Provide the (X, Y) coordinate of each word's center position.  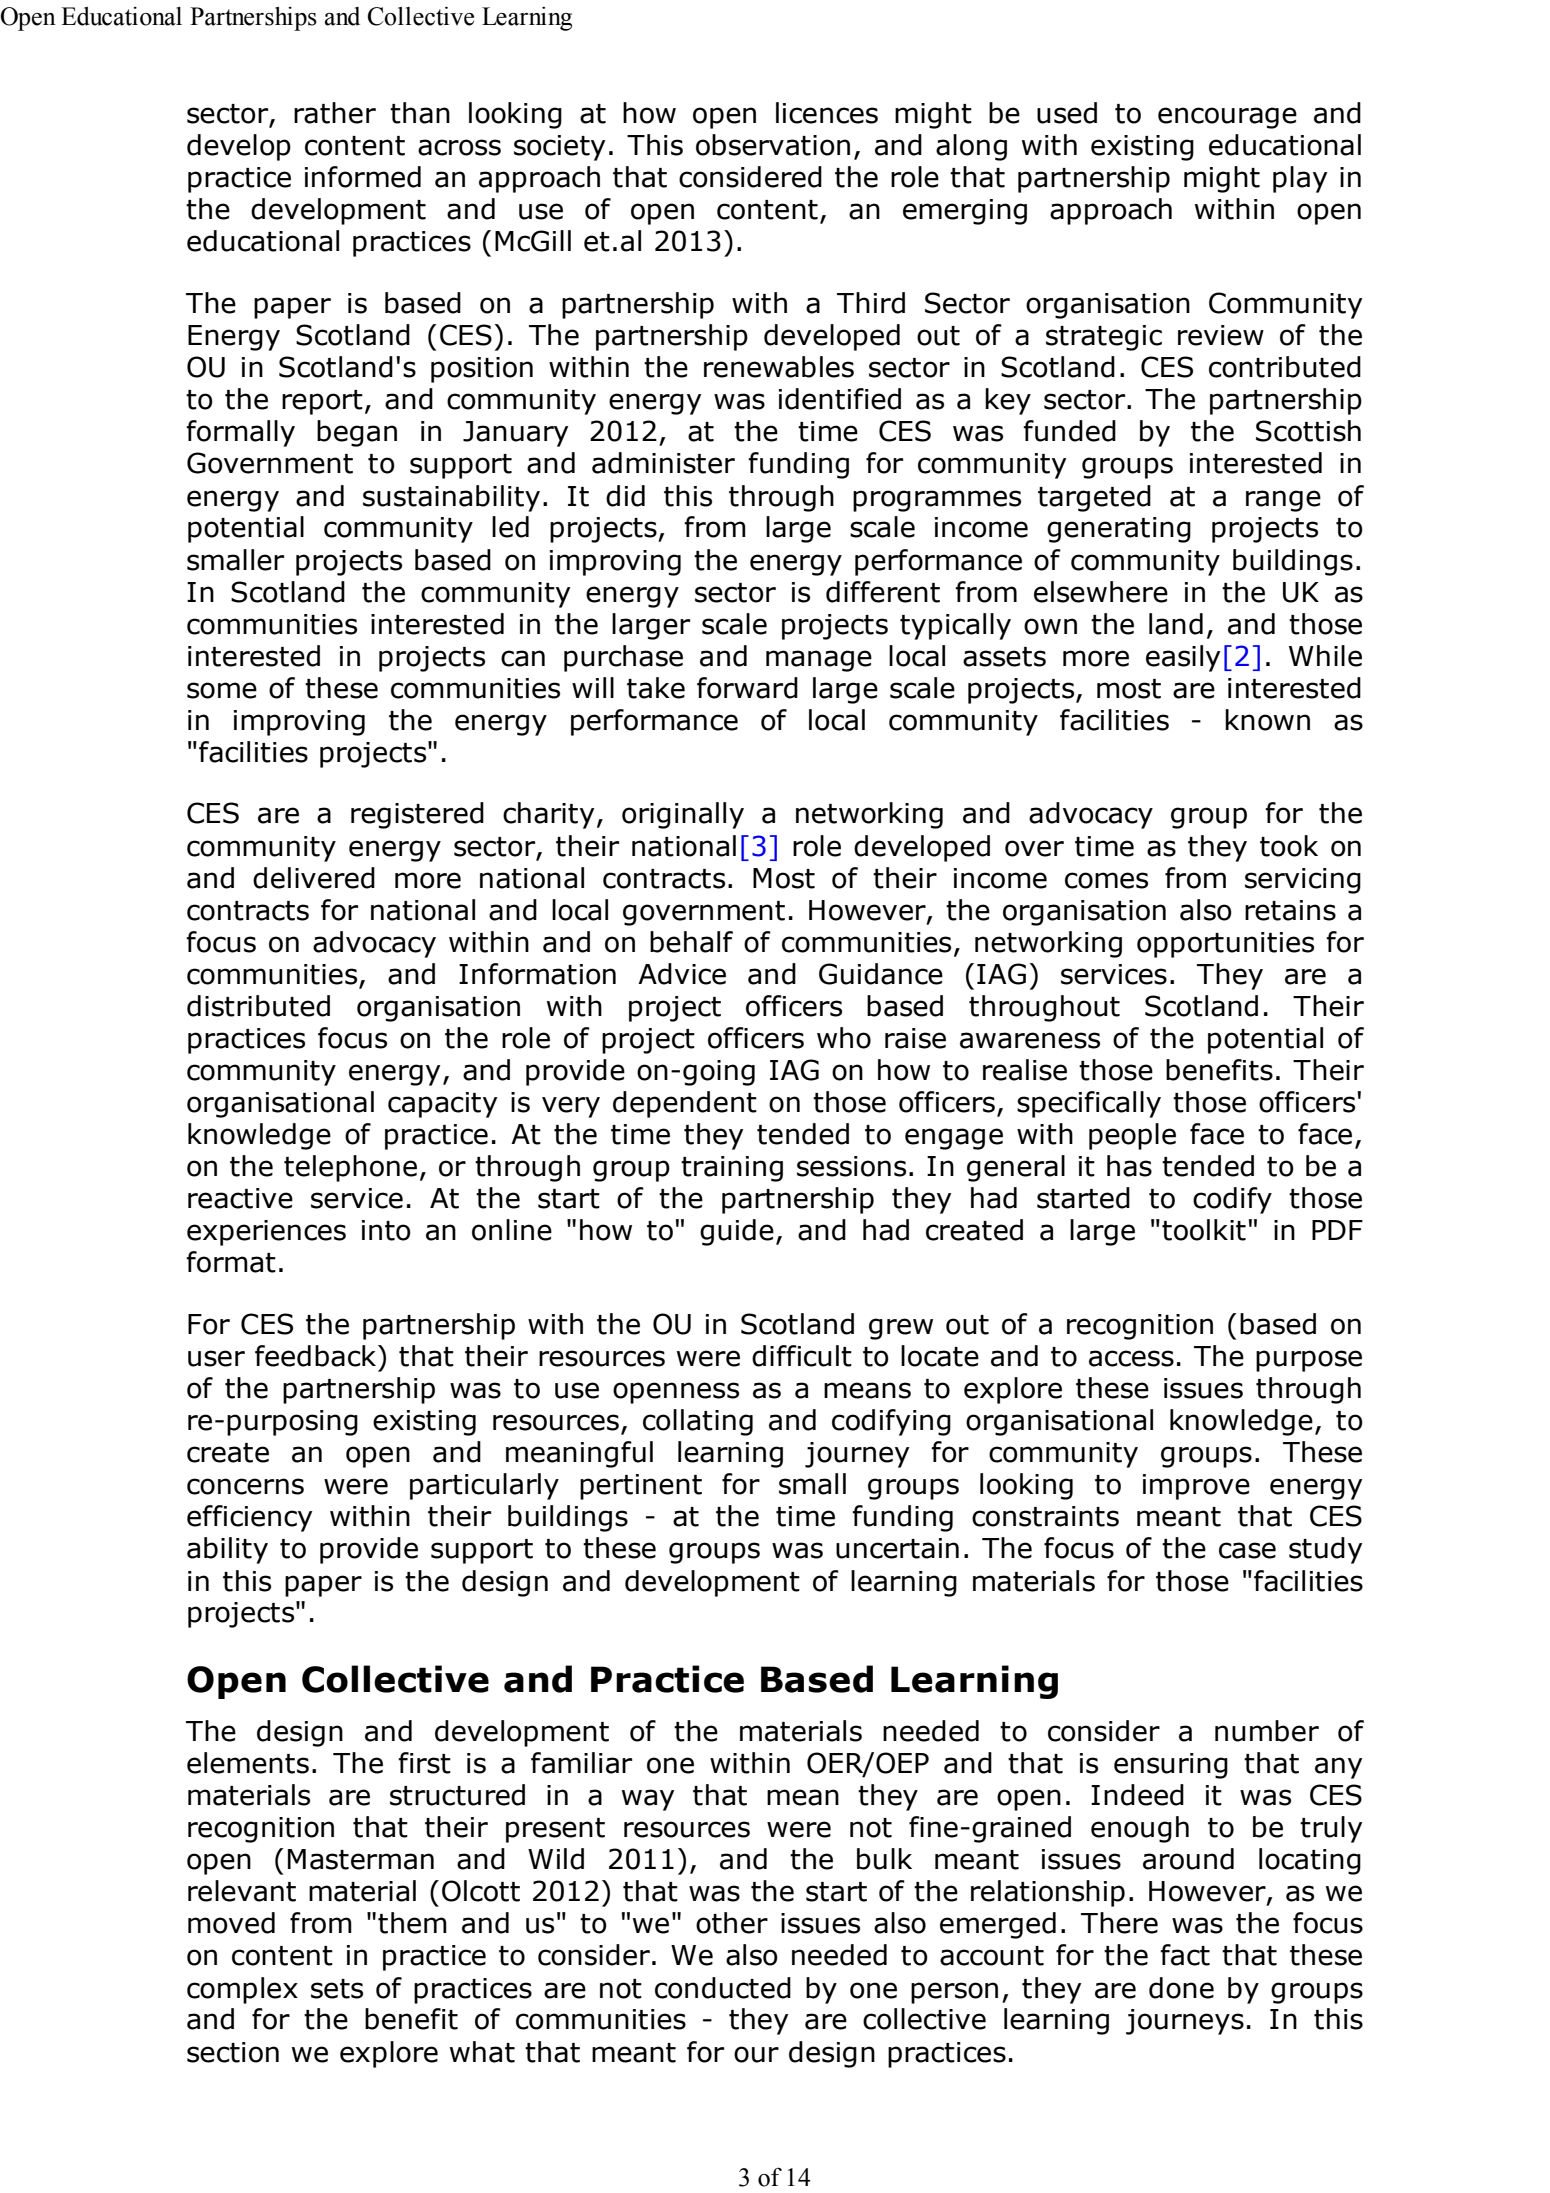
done (1181, 1988)
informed (363, 177)
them (412, 1923)
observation (773, 145)
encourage (1227, 118)
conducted (723, 1988)
